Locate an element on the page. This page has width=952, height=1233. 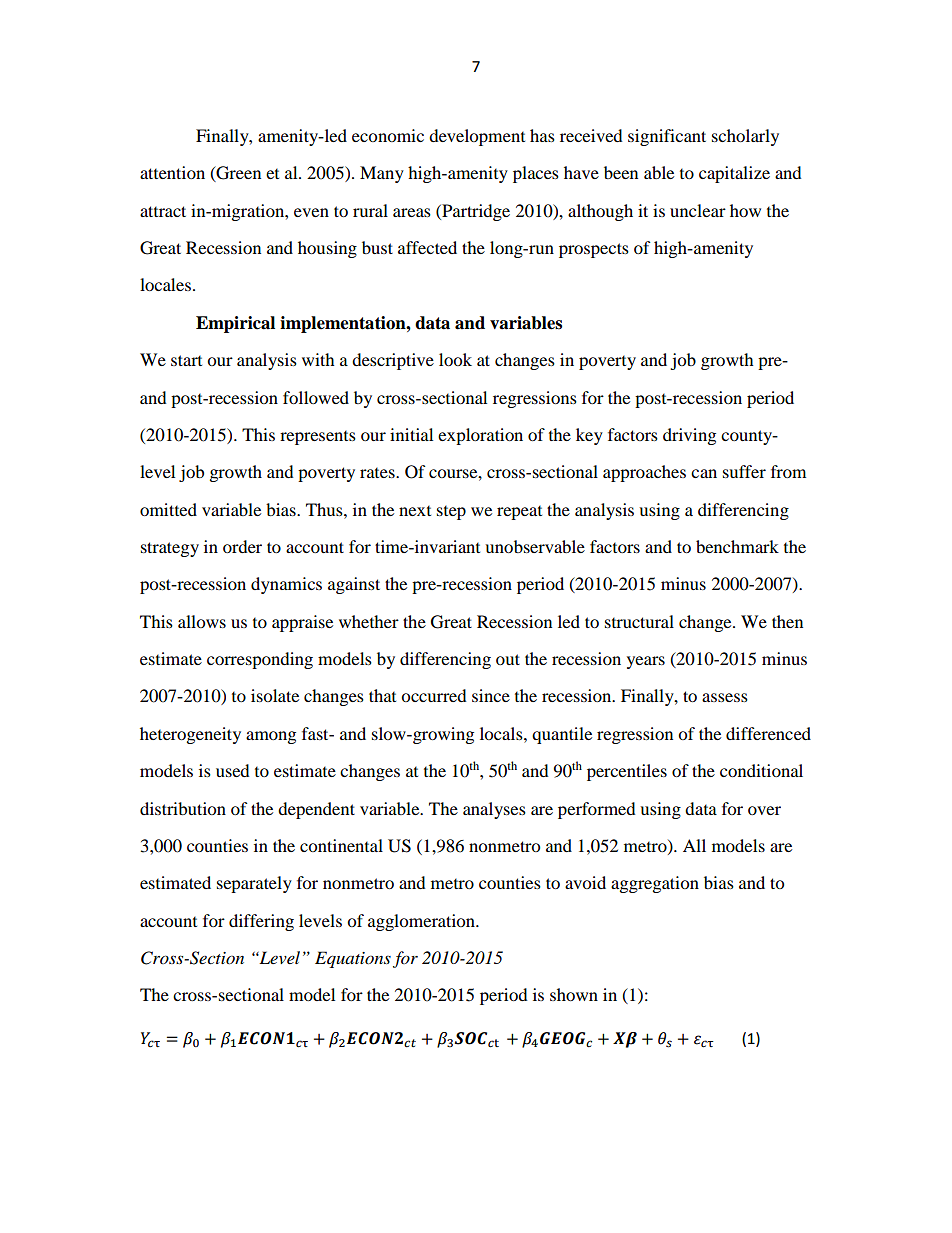
capitalize is located at coordinates (734, 174).
